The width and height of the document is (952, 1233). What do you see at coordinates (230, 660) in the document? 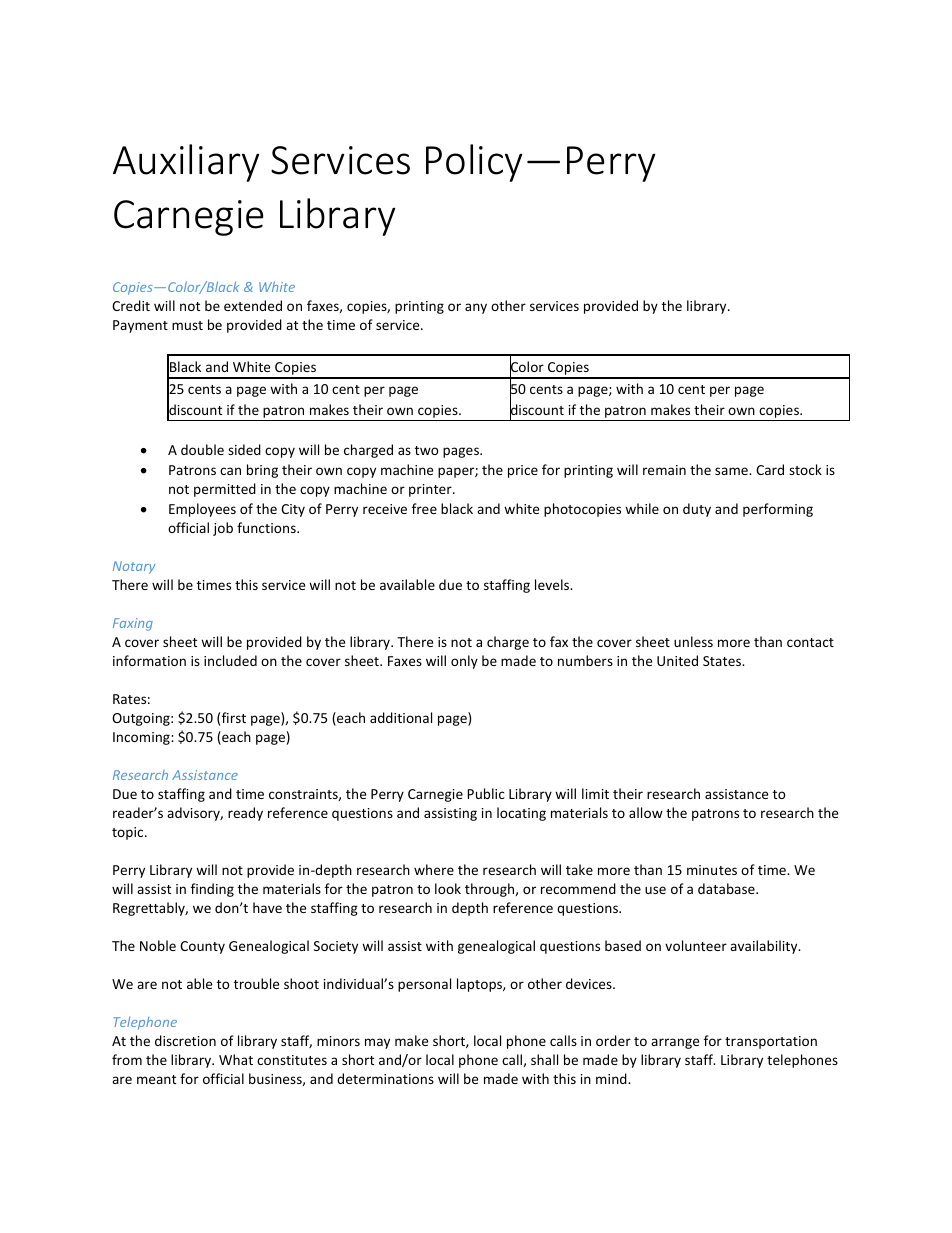
I see `included` at bounding box center [230, 660].
